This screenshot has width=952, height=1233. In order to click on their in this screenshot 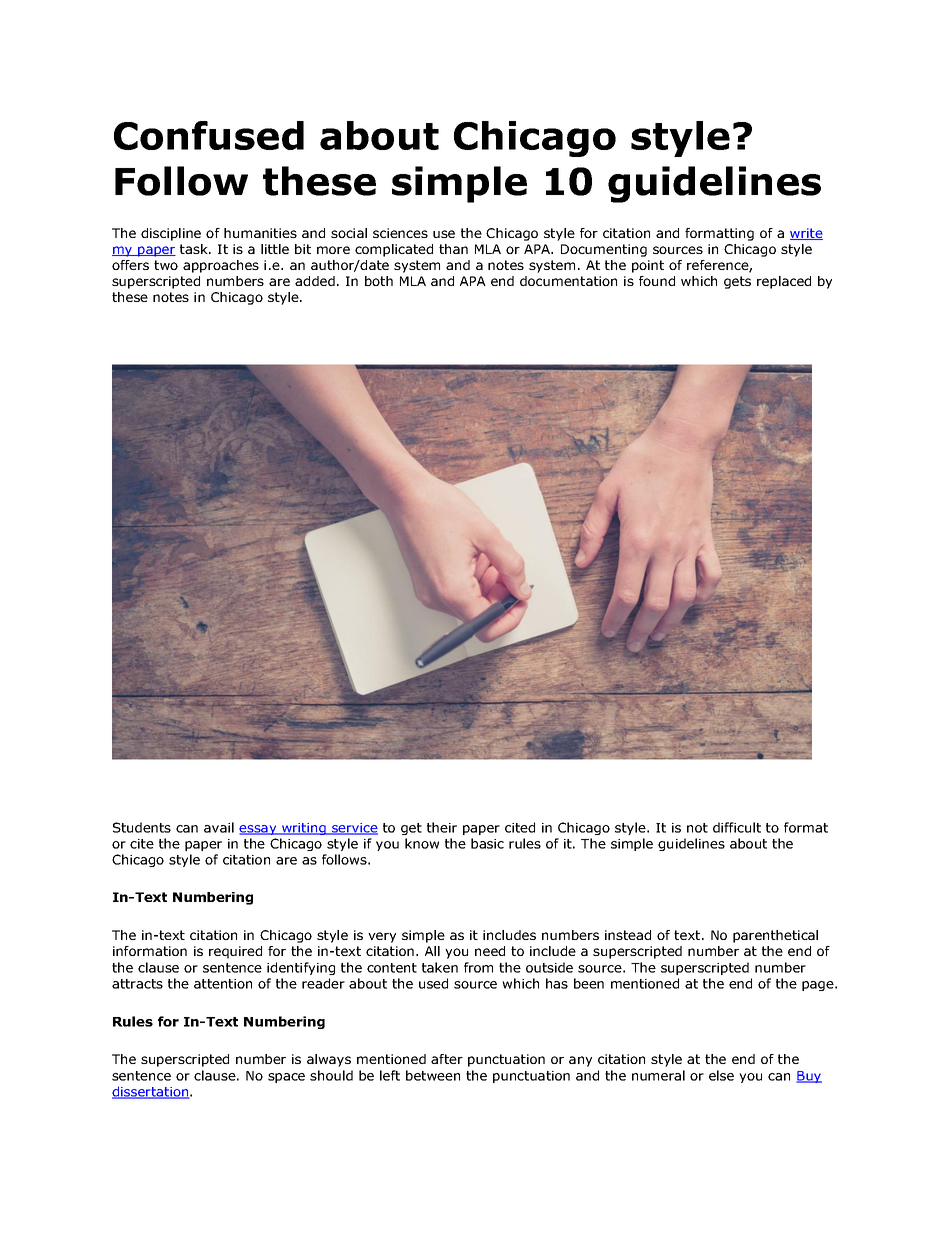, I will do `click(442, 827)`.
